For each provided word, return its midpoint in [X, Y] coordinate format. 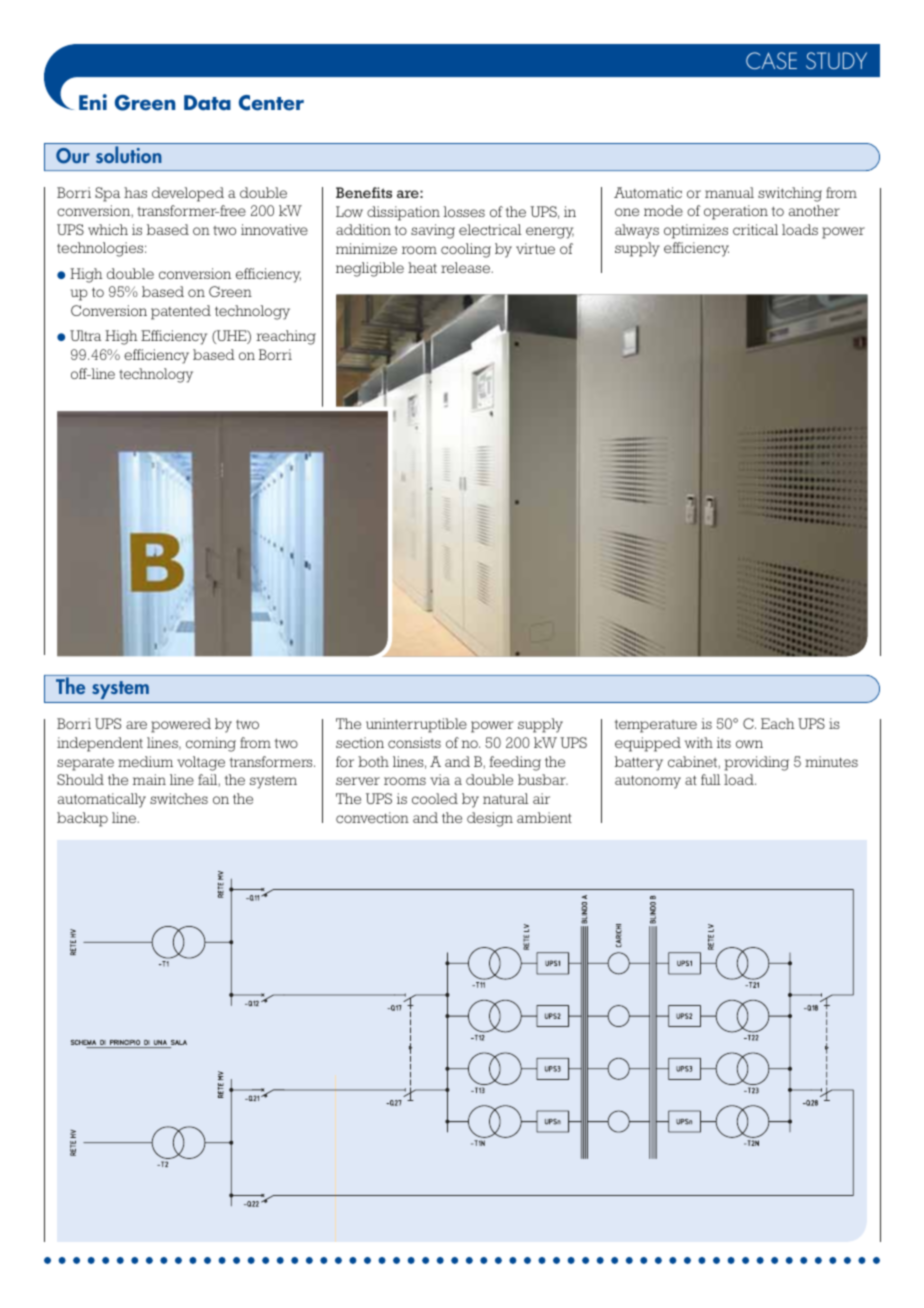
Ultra [85, 335]
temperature [656, 726]
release [467, 267]
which [108, 229]
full [711, 779]
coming [211, 744]
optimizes [696, 231]
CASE [771, 60]
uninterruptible [416, 725]
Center [271, 103]
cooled [435, 798]
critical [755, 229]
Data [207, 103]
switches [179, 798]
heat [422, 267]
